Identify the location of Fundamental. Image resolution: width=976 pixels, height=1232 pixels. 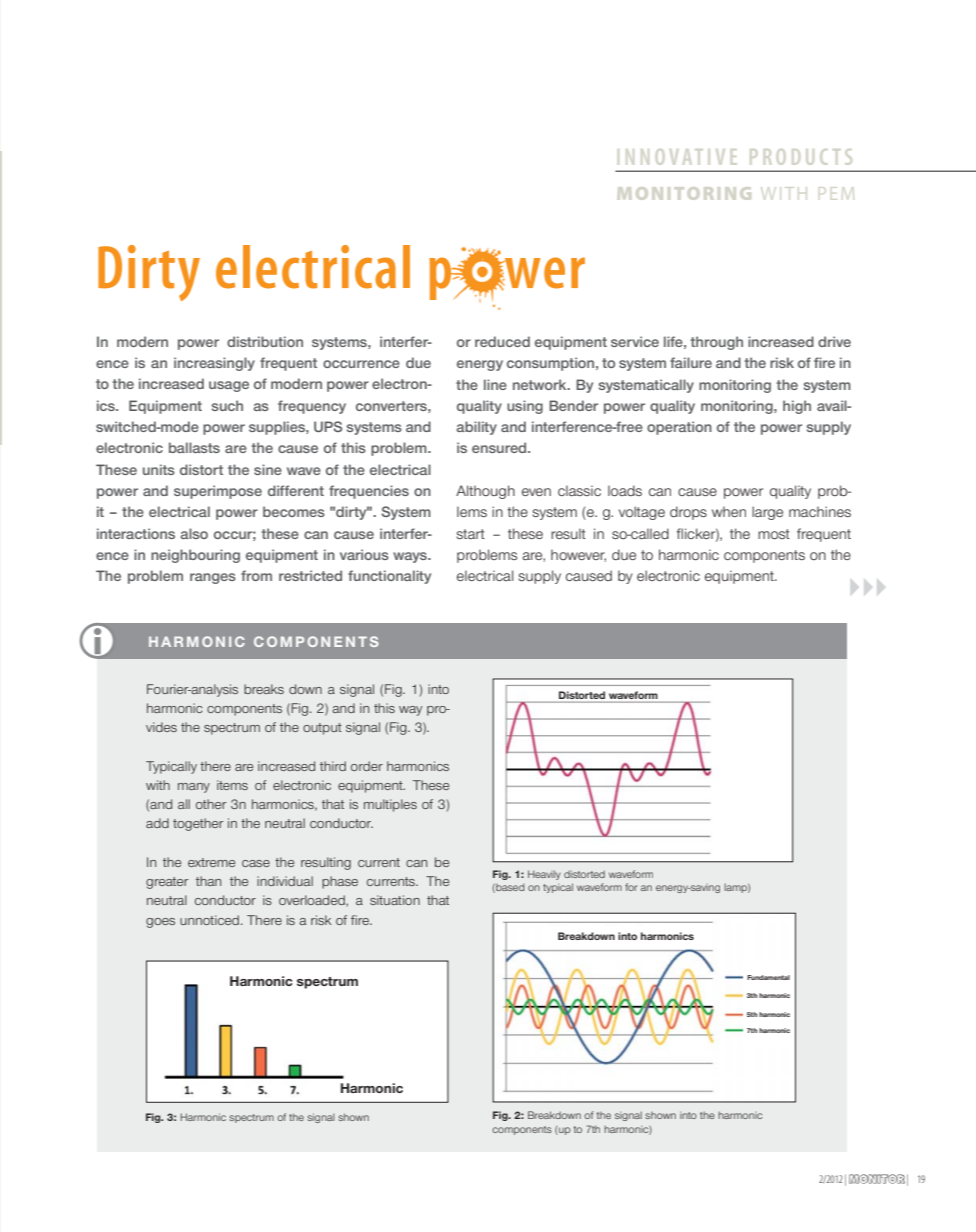
(768, 977).
